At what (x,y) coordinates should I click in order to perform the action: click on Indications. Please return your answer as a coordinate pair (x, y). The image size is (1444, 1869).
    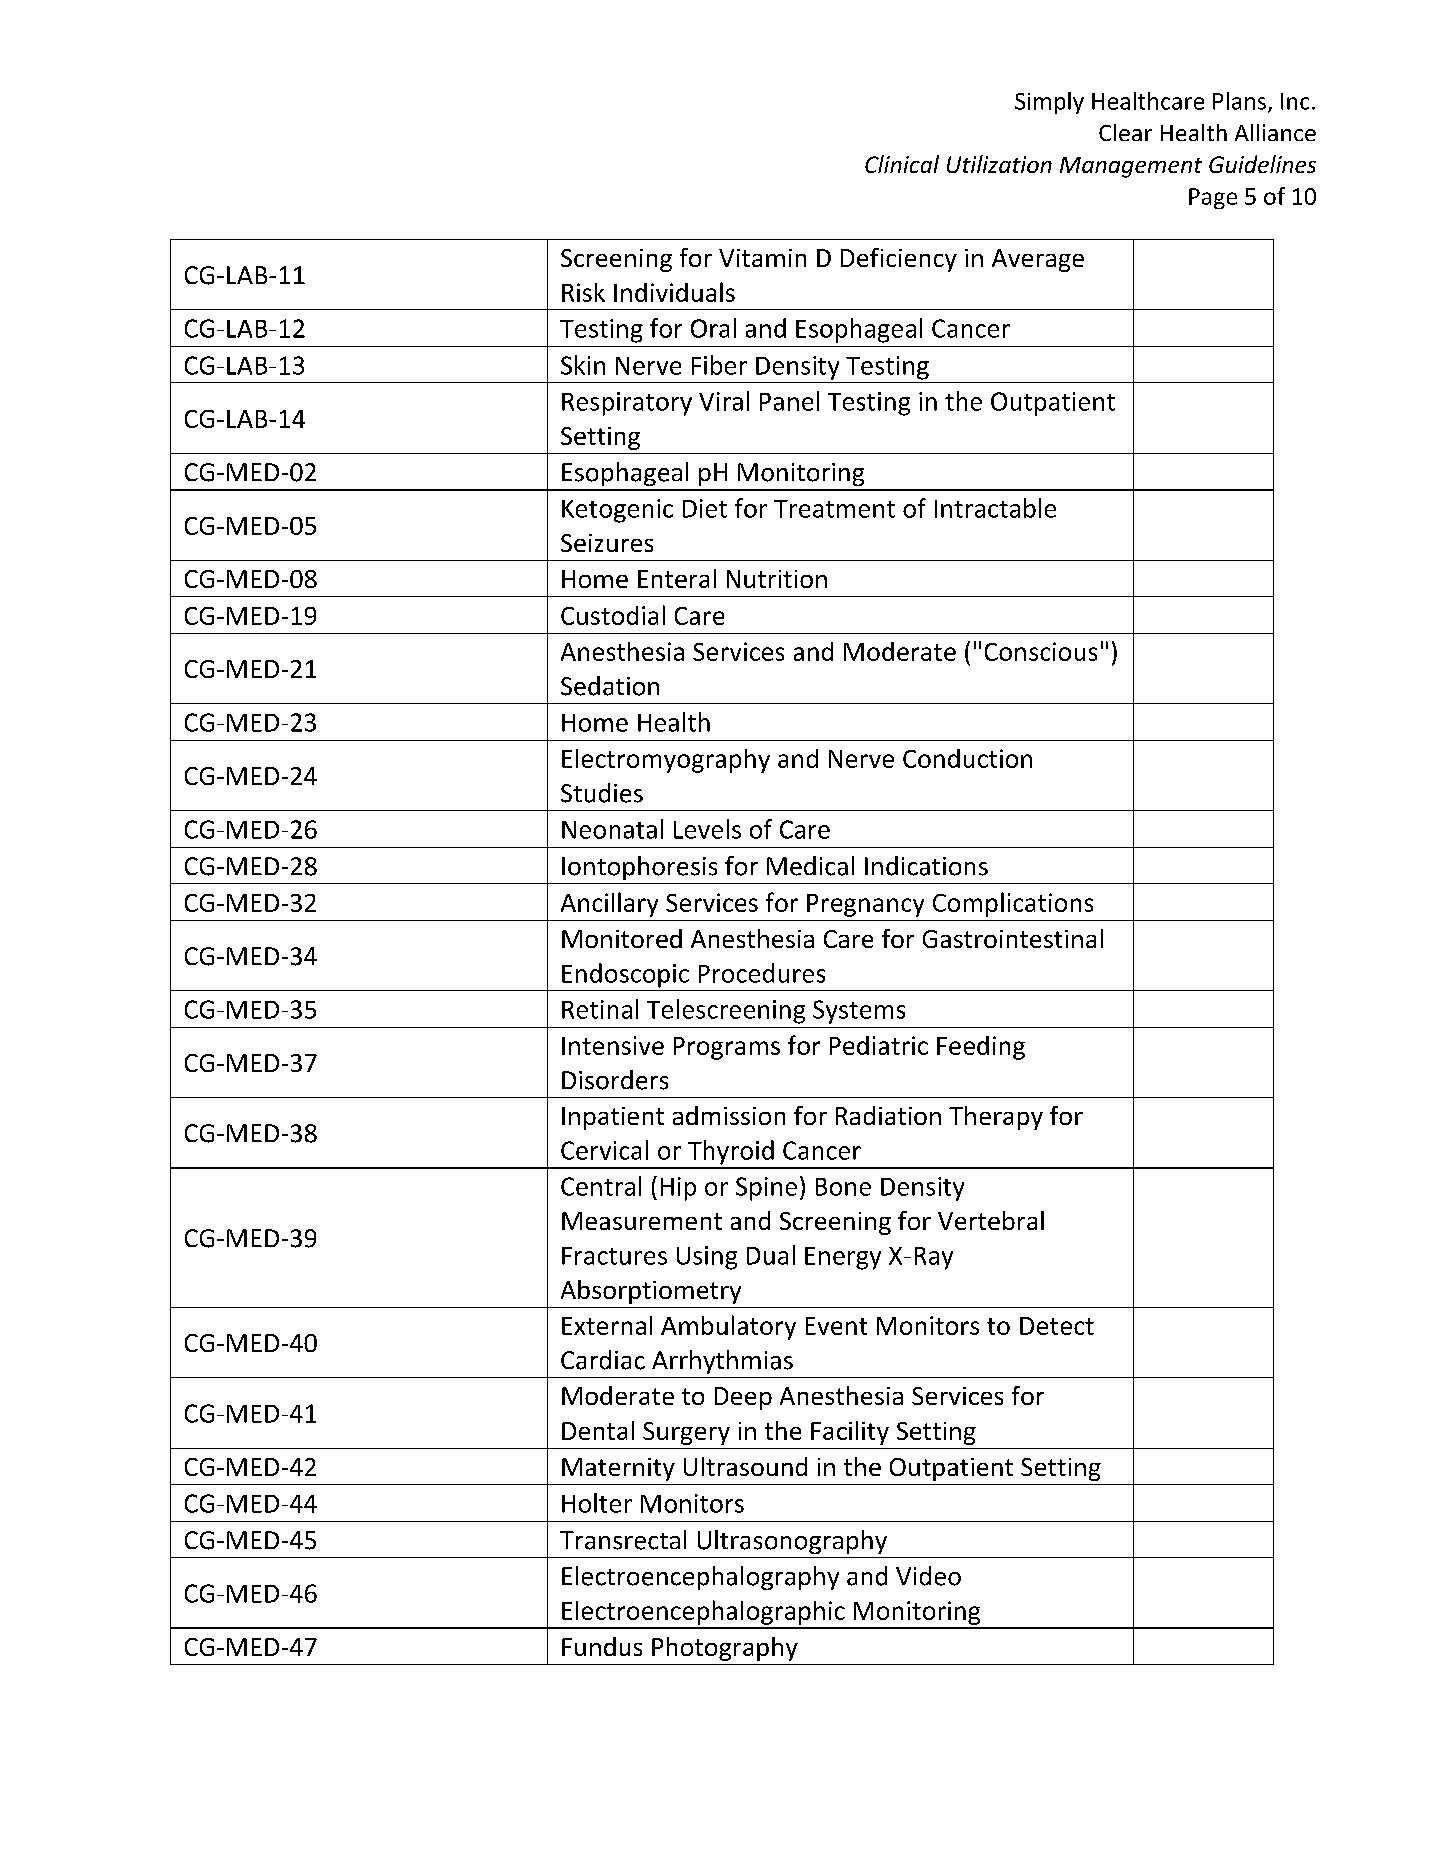
    Looking at the image, I should click on (926, 866).
